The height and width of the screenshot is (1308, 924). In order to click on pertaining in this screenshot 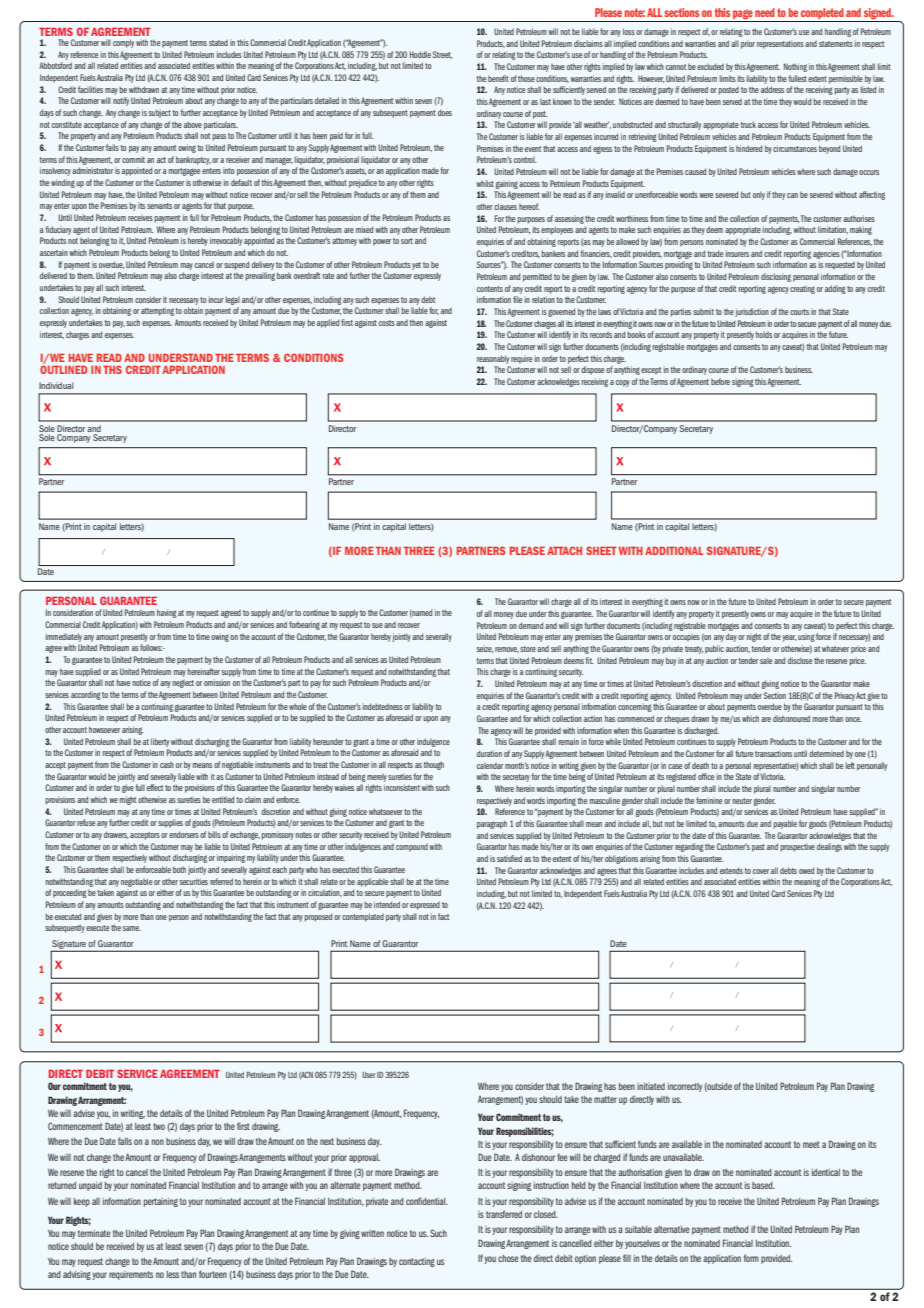, I will do `click(161, 1202)`.
